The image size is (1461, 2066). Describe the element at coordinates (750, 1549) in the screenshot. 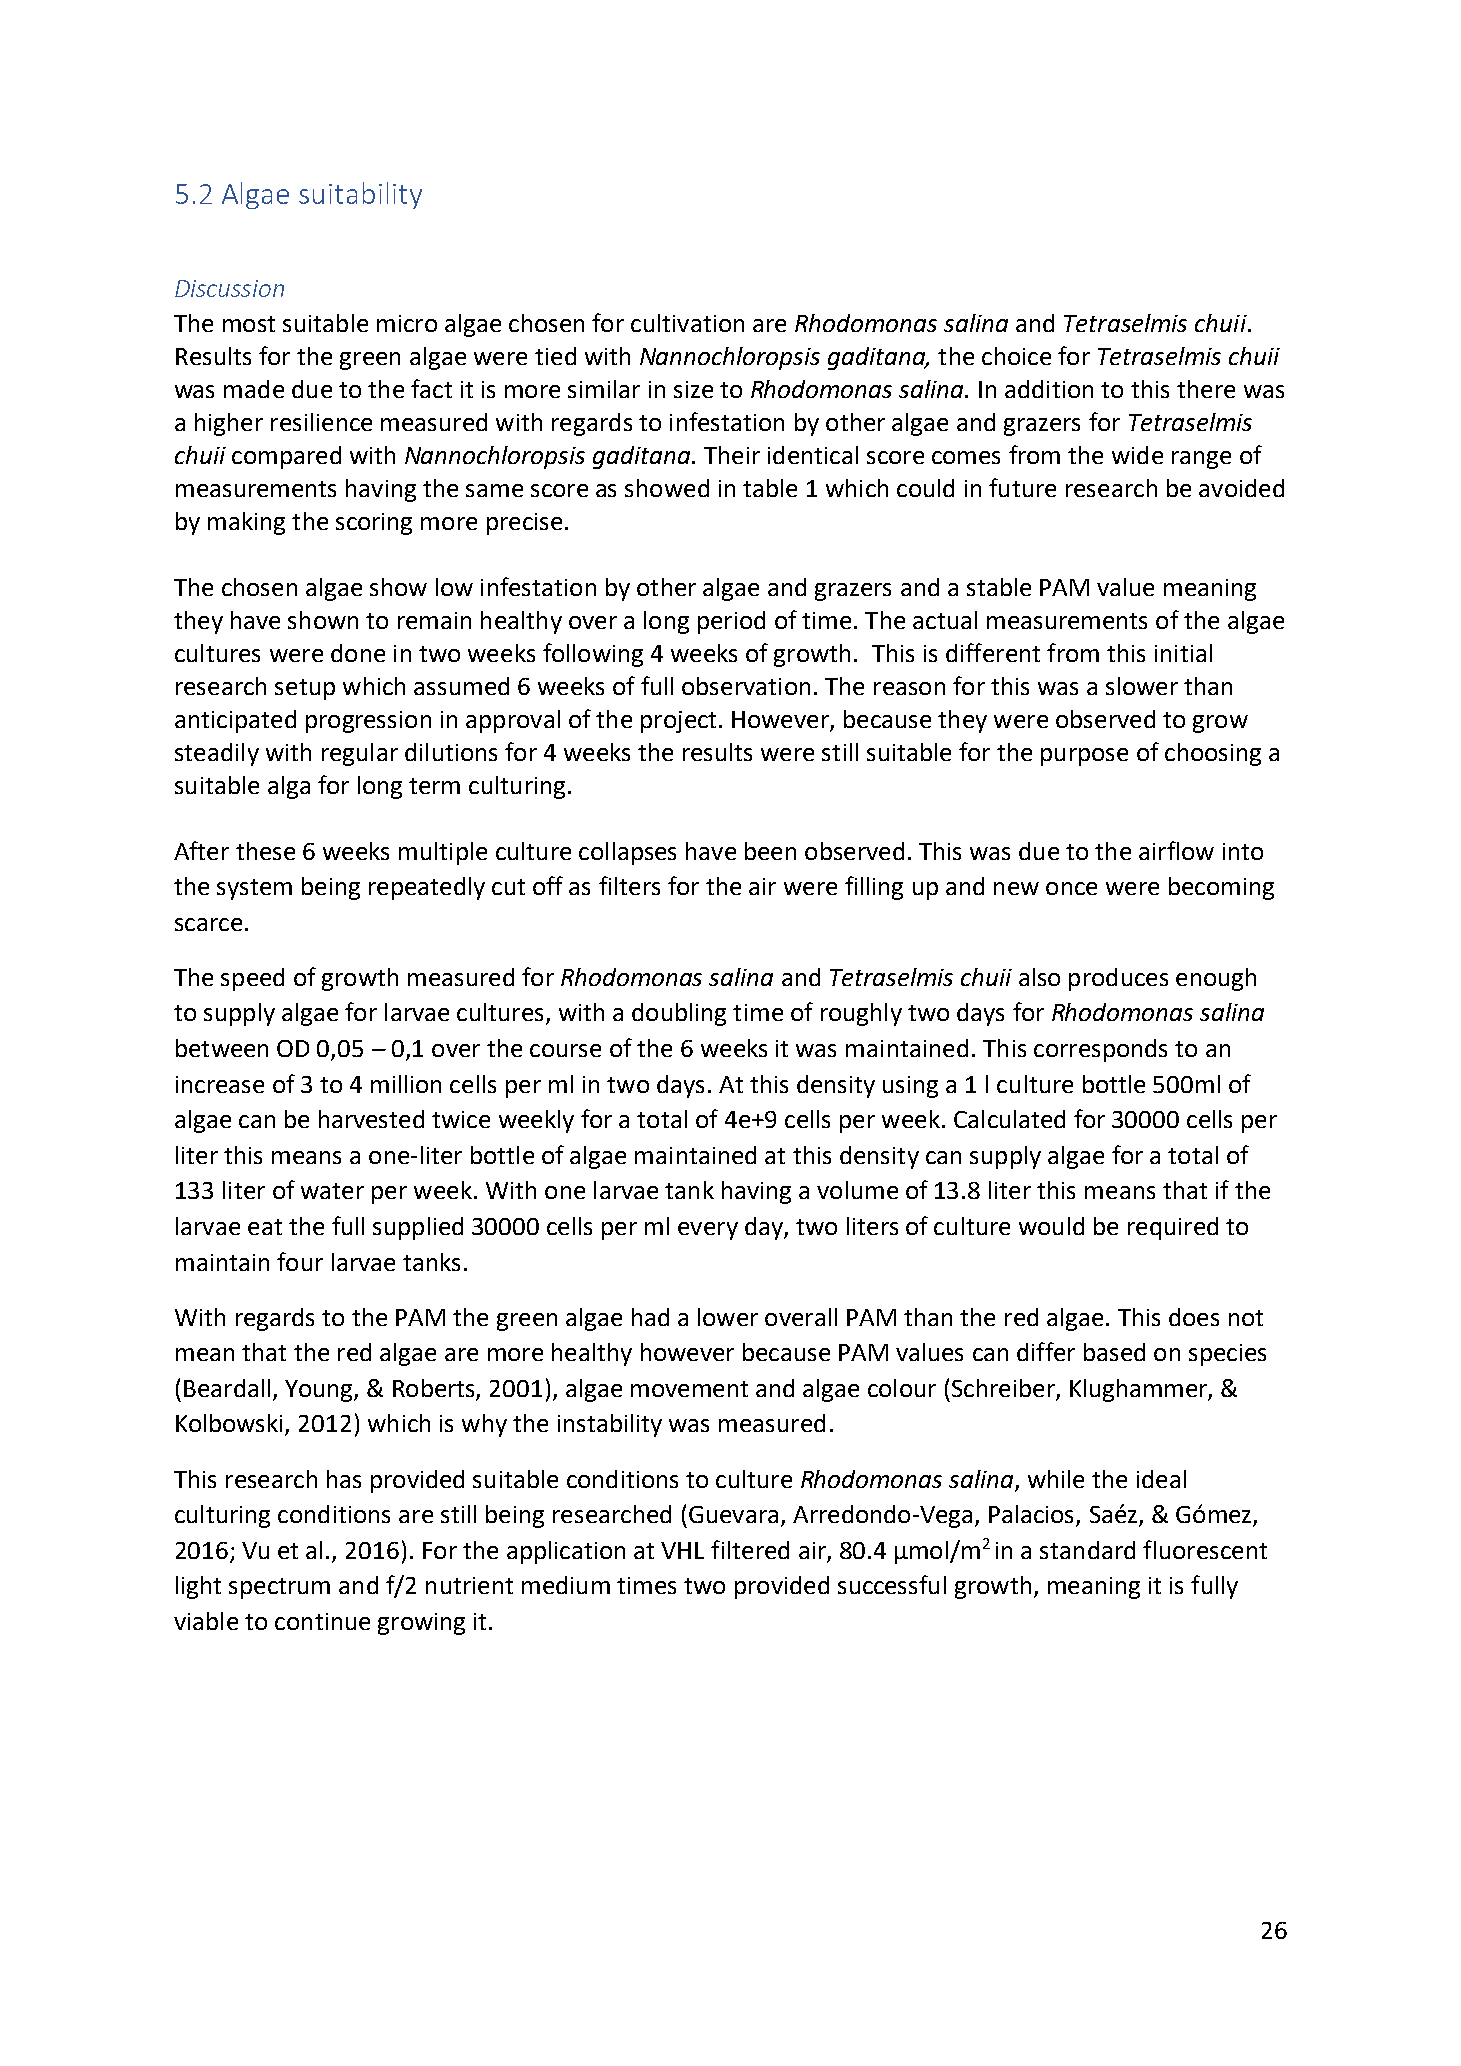

I see `filtered` at that location.
